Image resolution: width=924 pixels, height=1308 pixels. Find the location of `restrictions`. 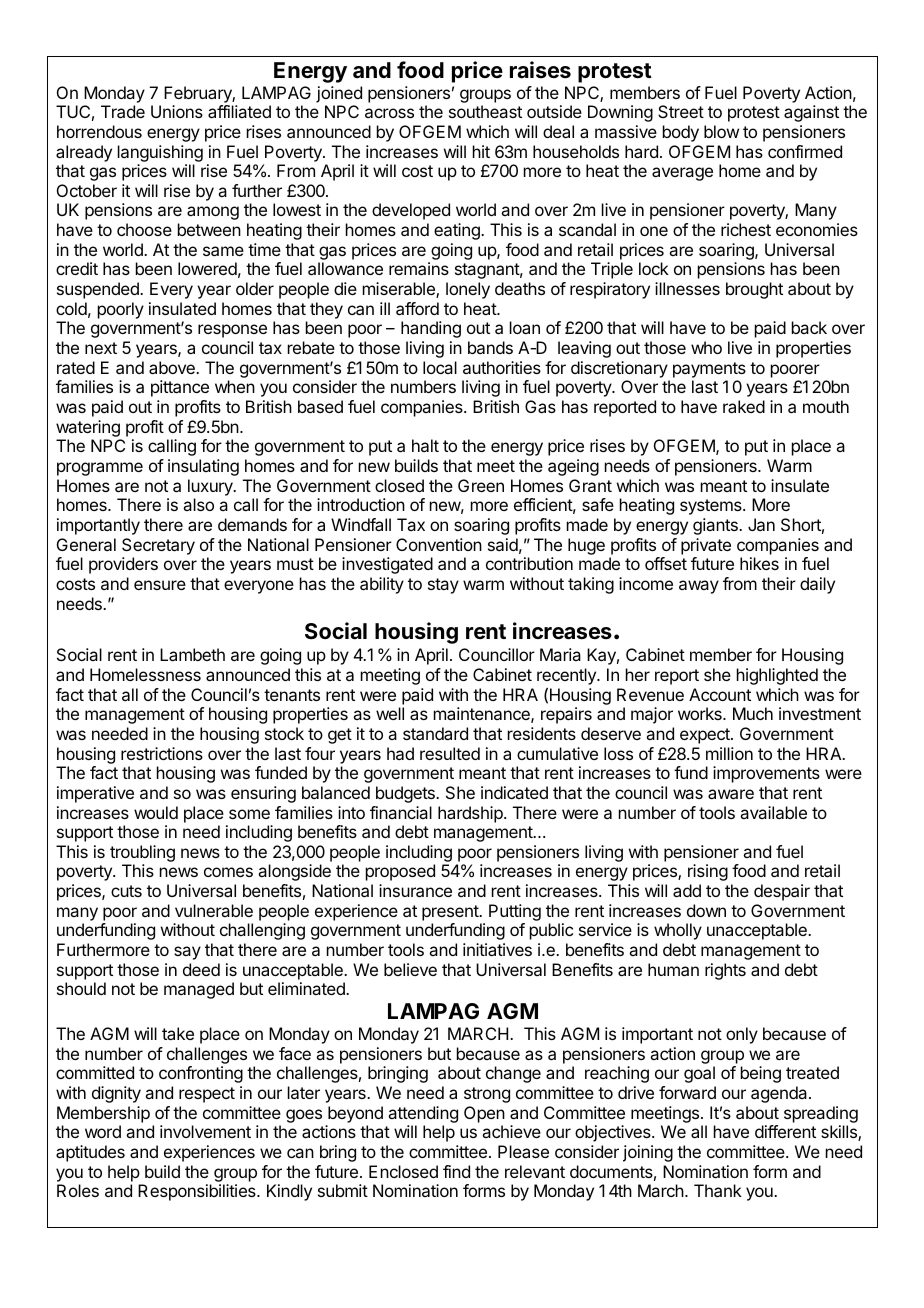

restrictions is located at coordinates (162, 753).
